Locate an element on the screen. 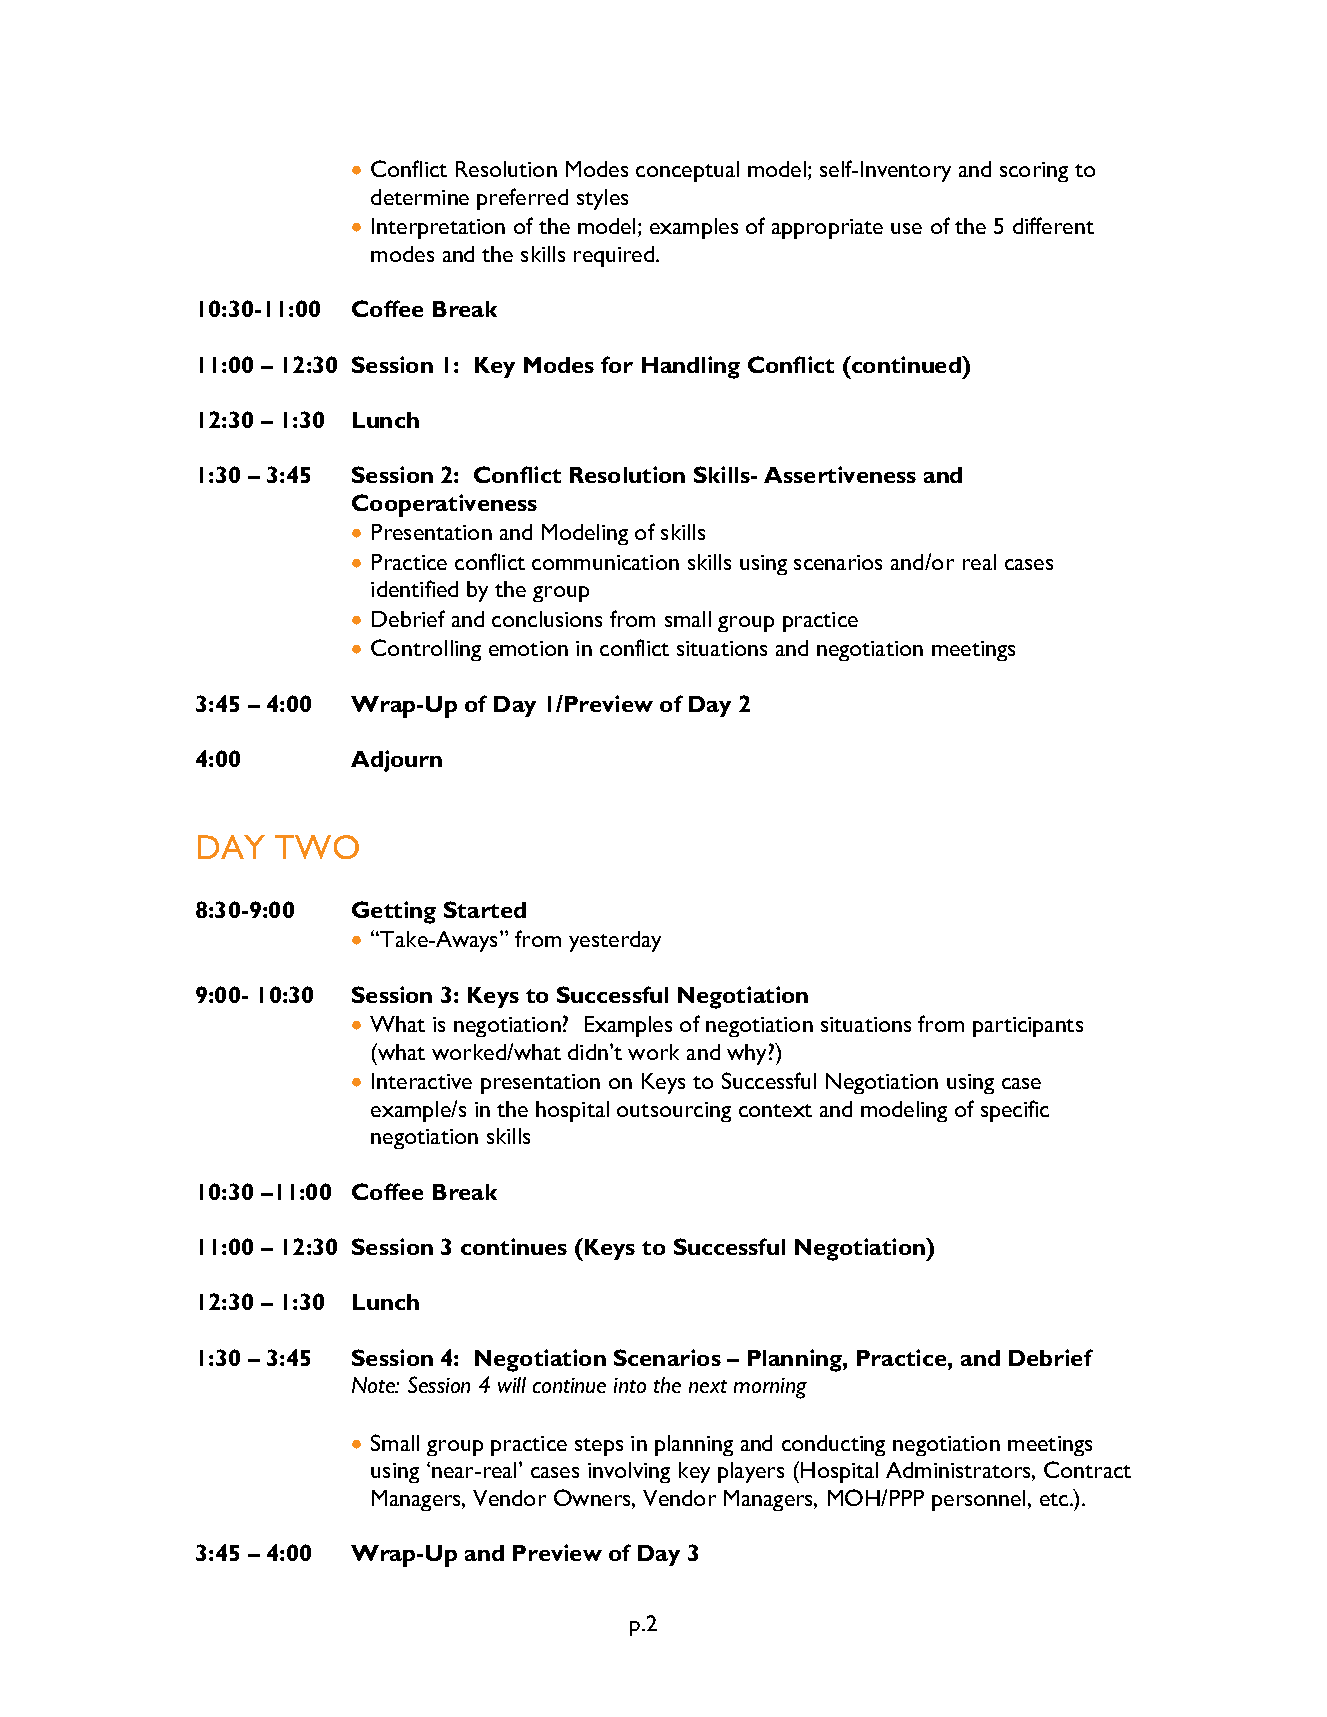  will is located at coordinates (512, 1385).
